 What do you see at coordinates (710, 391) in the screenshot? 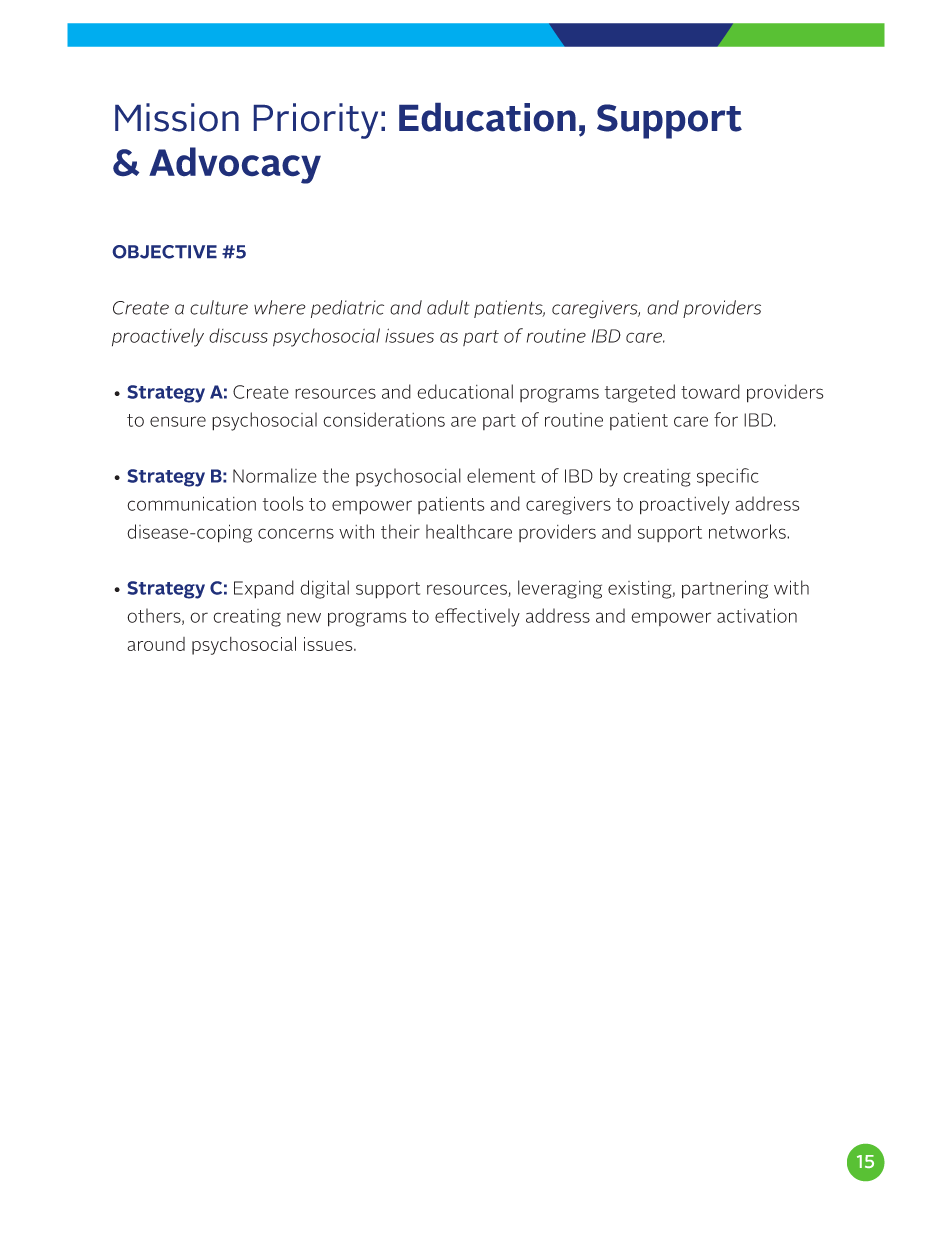
I see `toward` at bounding box center [710, 391].
